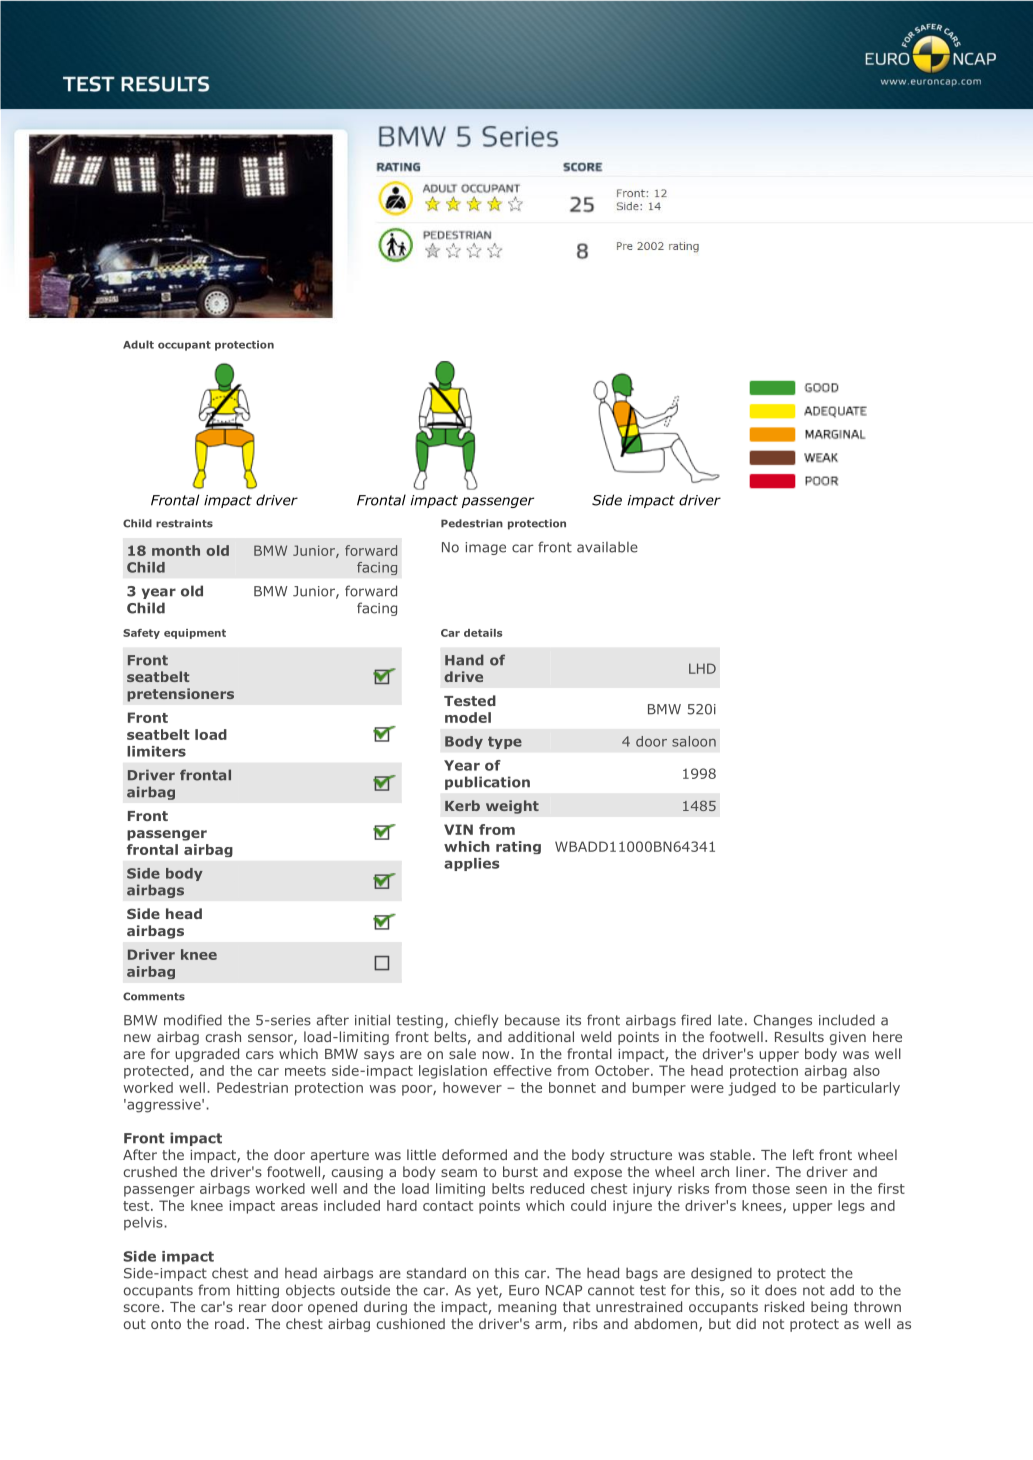  What do you see at coordinates (607, 547) in the screenshot?
I see `available` at bounding box center [607, 547].
